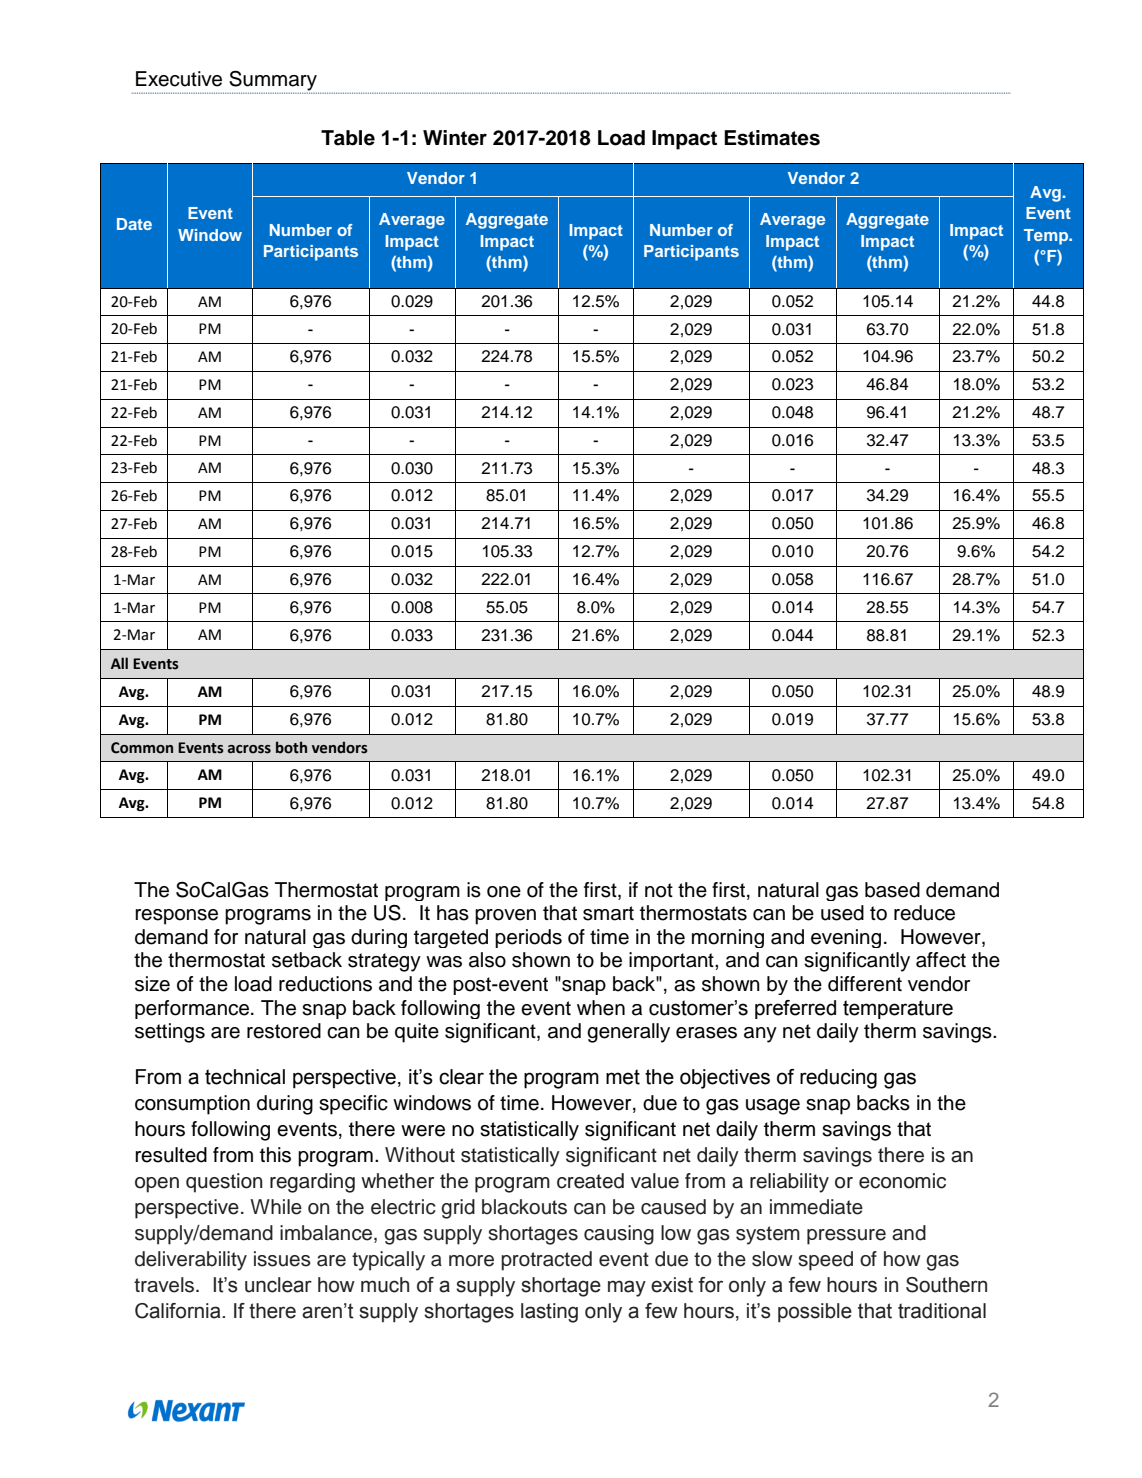 Image resolution: width=1142 pixels, height=1478 pixels. What do you see at coordinates (825, 1261) in the screenshot?
I see `speed` at bounding box center [825, 1261].
